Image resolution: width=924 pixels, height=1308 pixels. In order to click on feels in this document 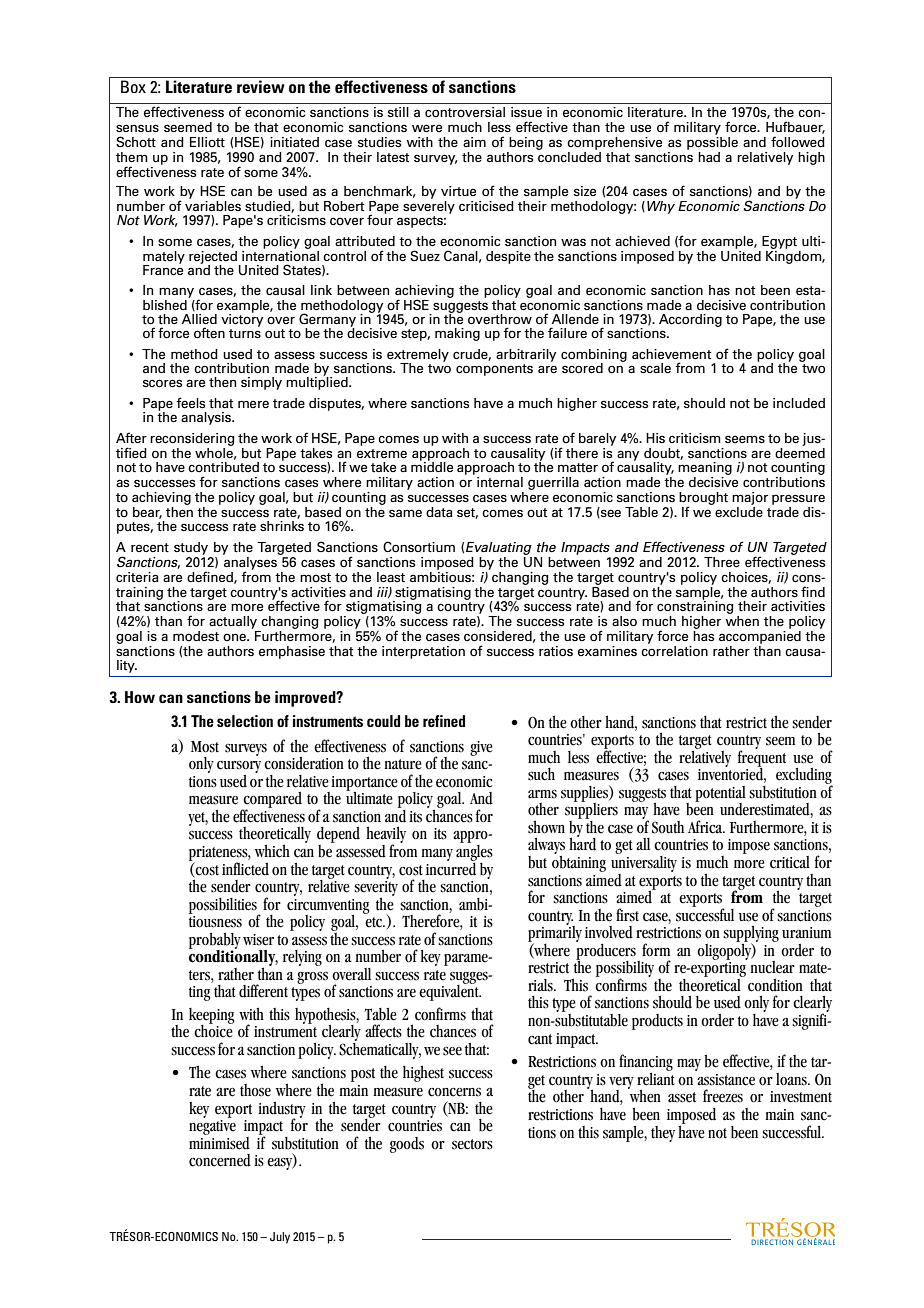, I will do `click(190, 402)`.
